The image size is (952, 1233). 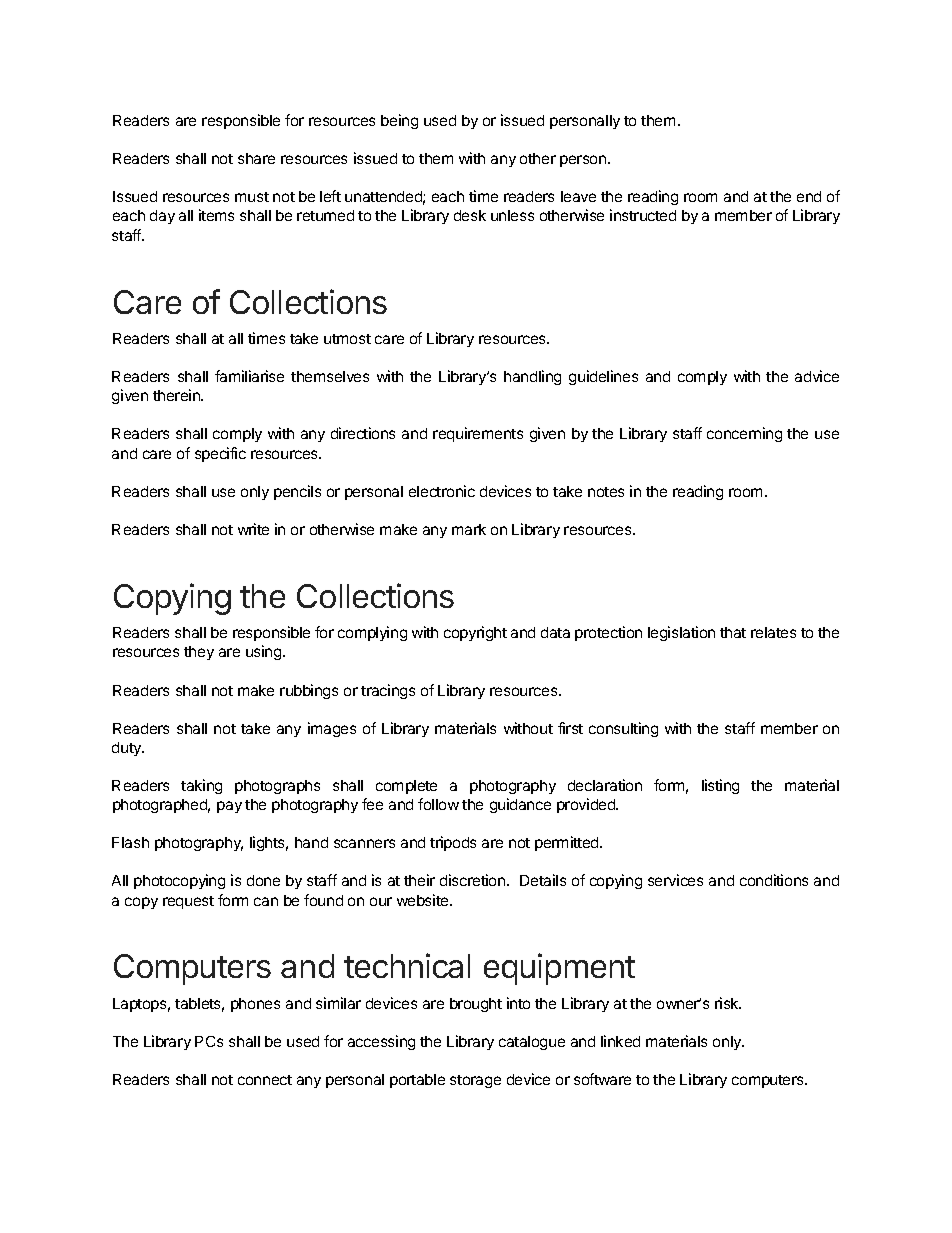 I want to click on being, so click(x=399, y=121).
